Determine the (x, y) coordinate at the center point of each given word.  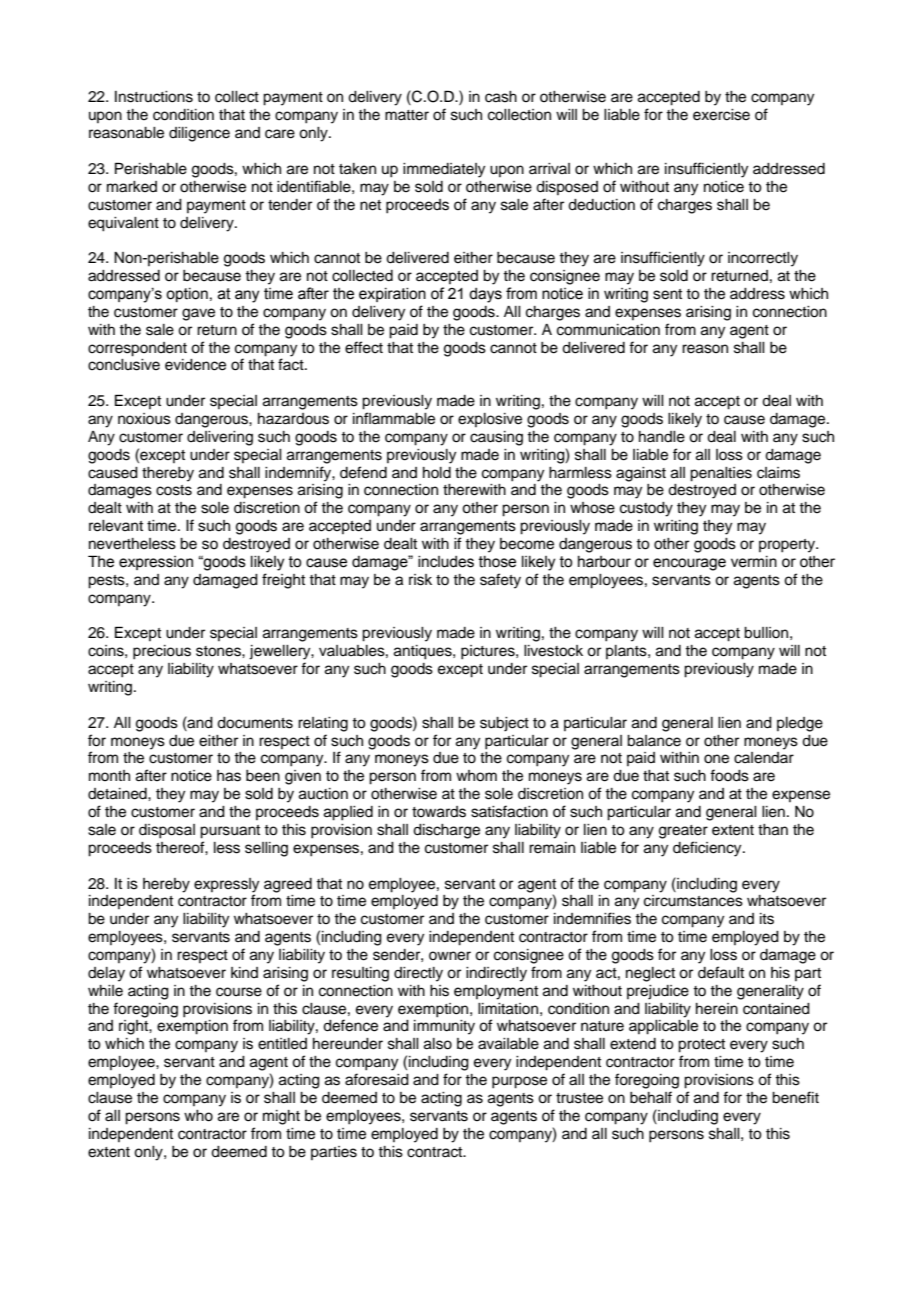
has (229, 776)
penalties (721, 474)
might (281, 1117)
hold (437, 473)
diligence (199, 134)
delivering (220, 438)
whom (476, 776)
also (438, 1044)
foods (729, 775)
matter (407, 115)
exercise (721, 115)
